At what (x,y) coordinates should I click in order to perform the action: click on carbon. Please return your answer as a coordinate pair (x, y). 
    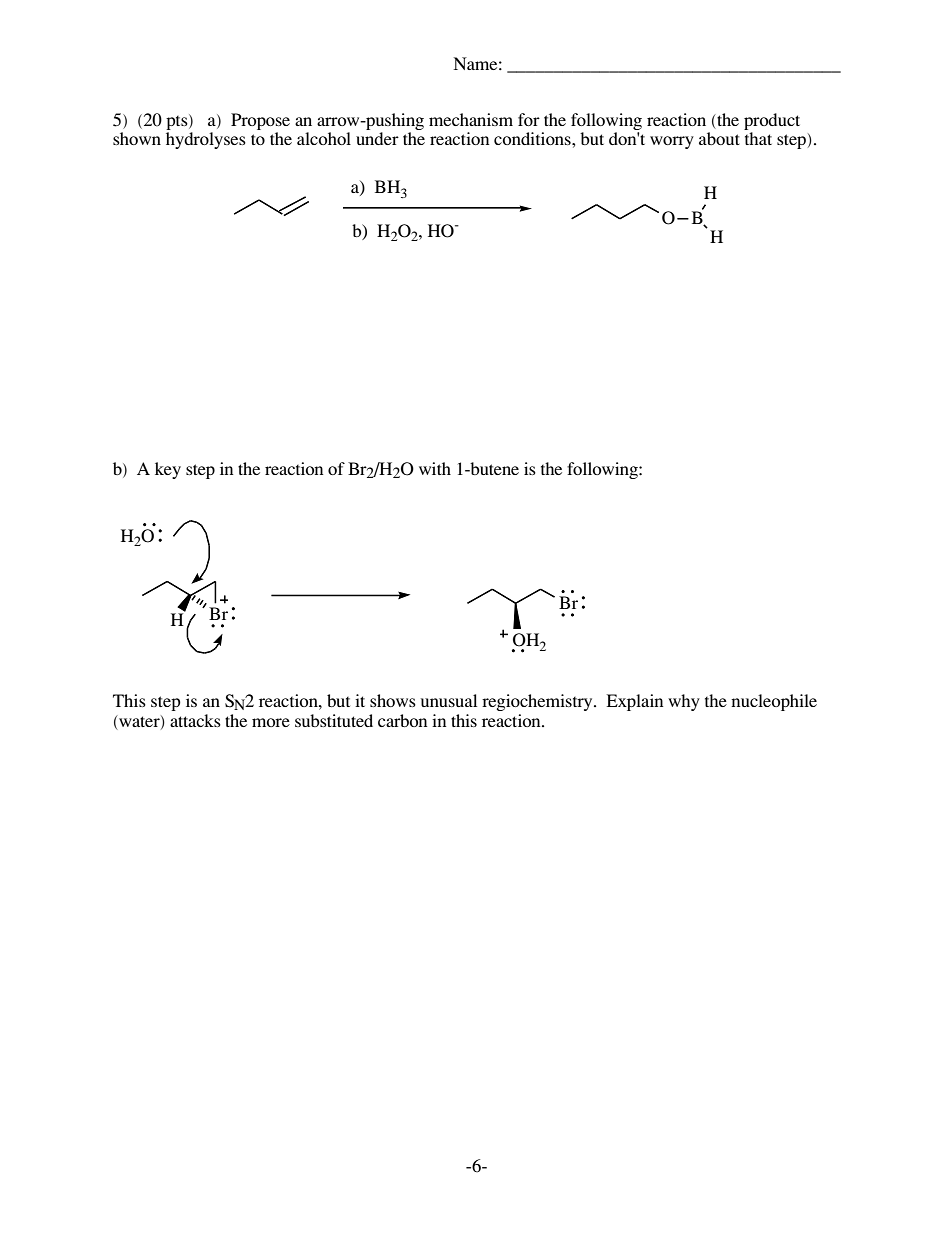
    Looking at the image, I should click on (402, 720).
